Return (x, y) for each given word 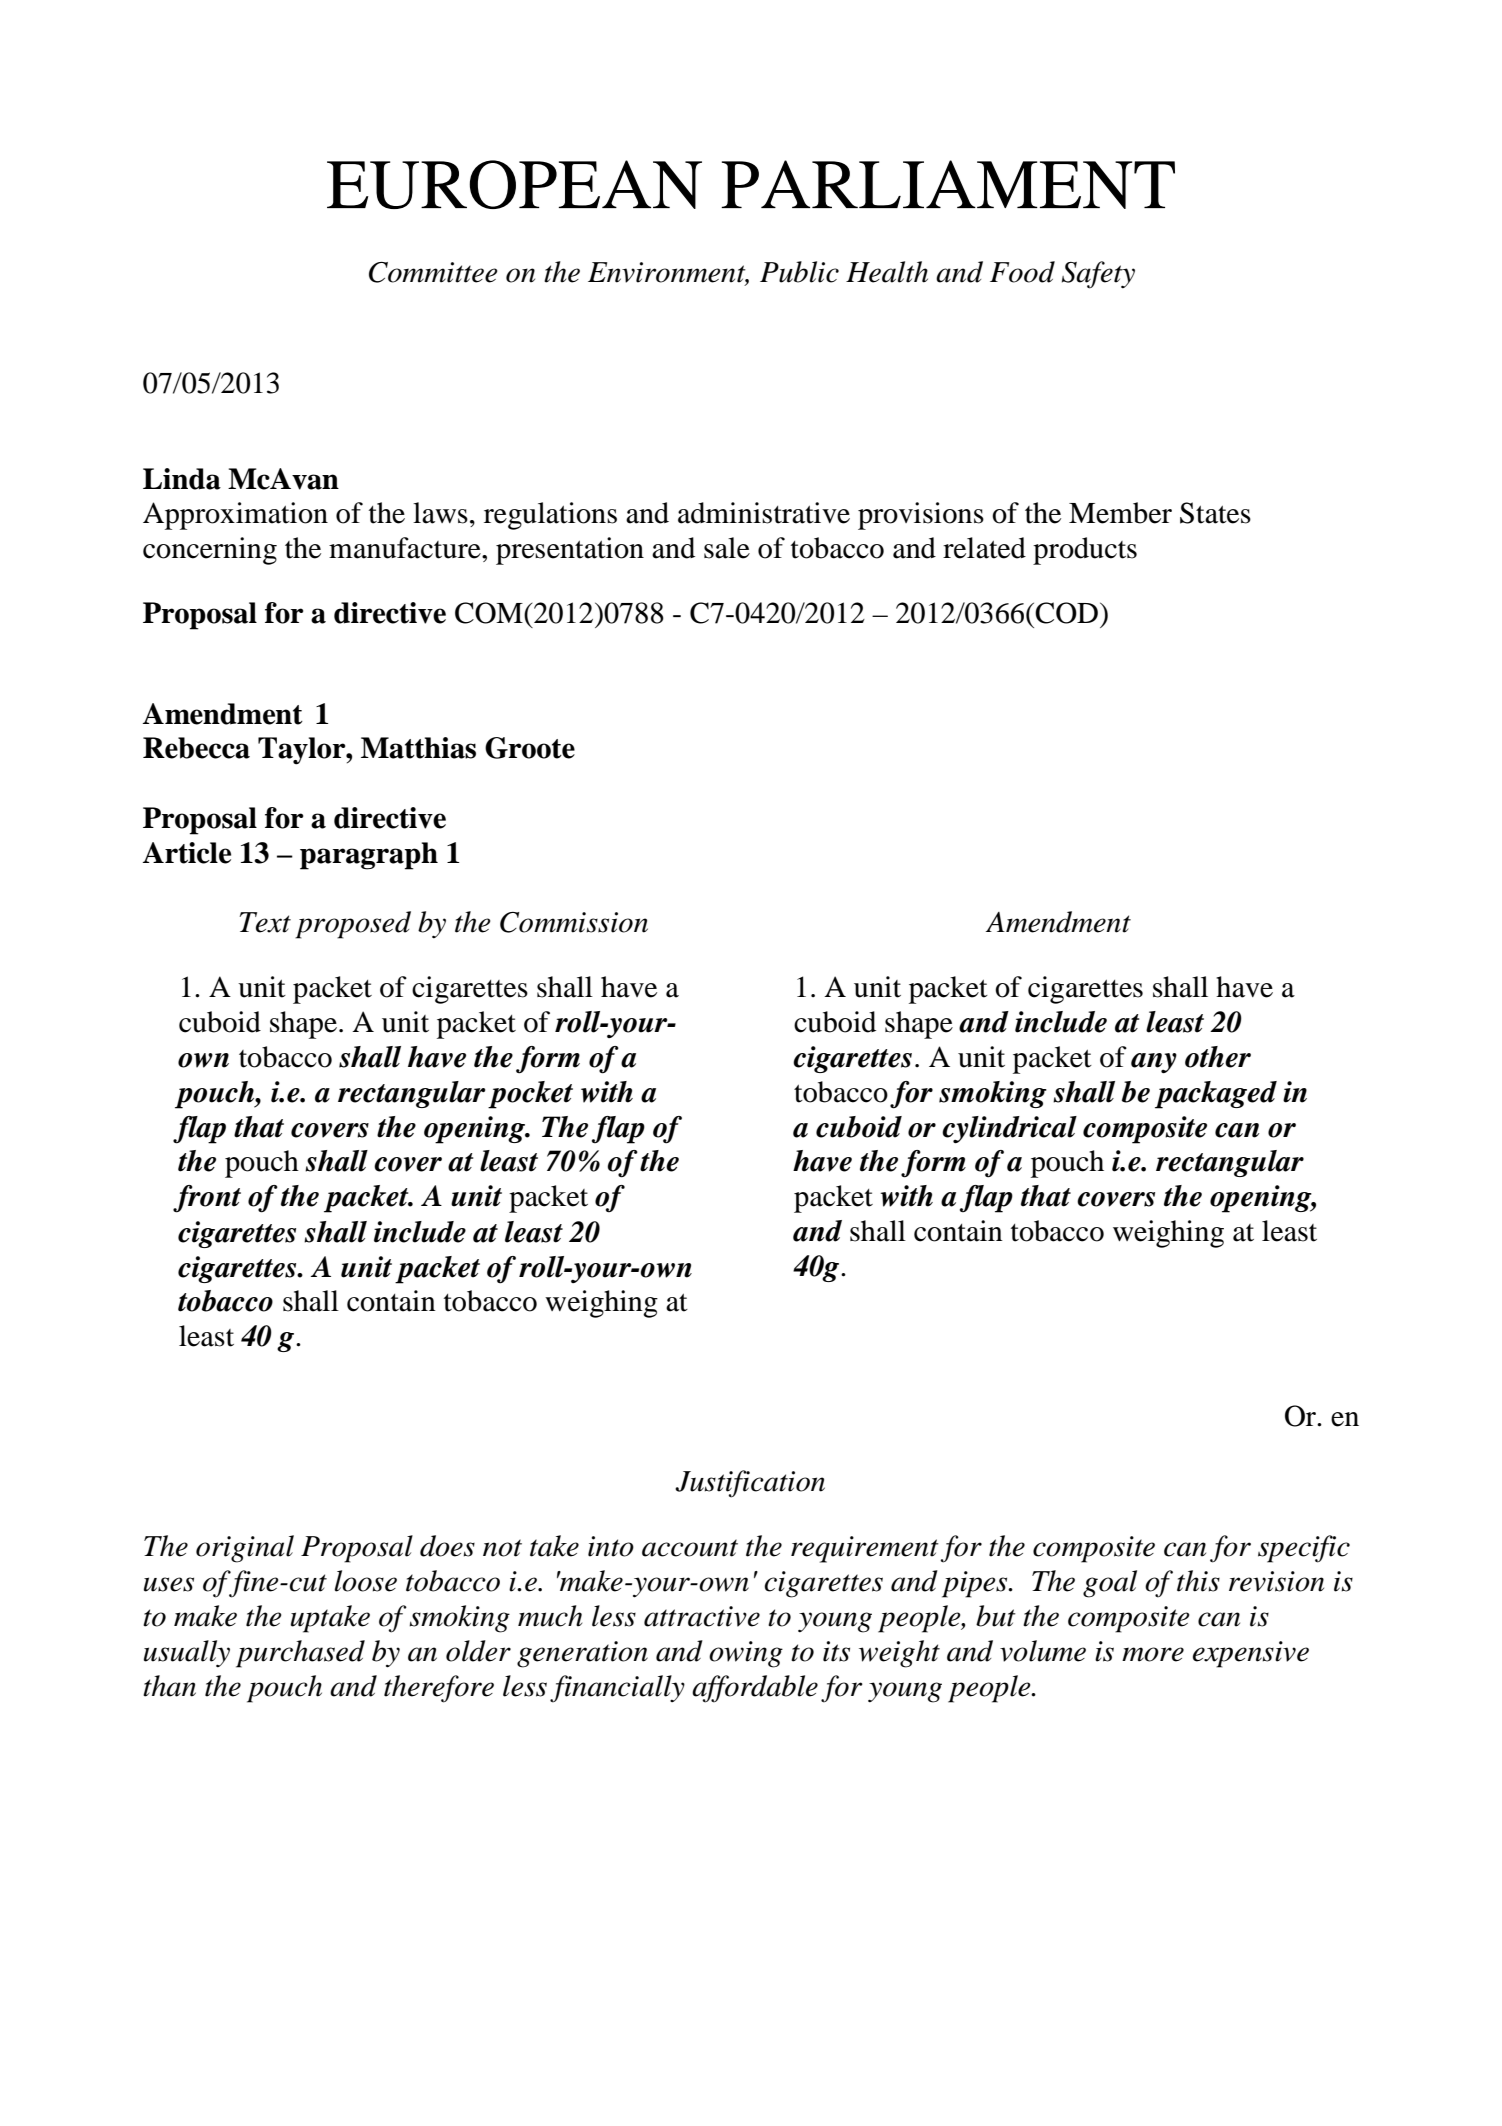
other (1218, 1057)
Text (265, 922)
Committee (433, 272)
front (207, 1199)
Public (799, 272)
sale (727, 548)
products (1085, 551)
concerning (210, 551)
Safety (1098, 275)
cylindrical (1009, 1129)
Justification (750, 1484)
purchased (300, 1654)
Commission (574, 922)
